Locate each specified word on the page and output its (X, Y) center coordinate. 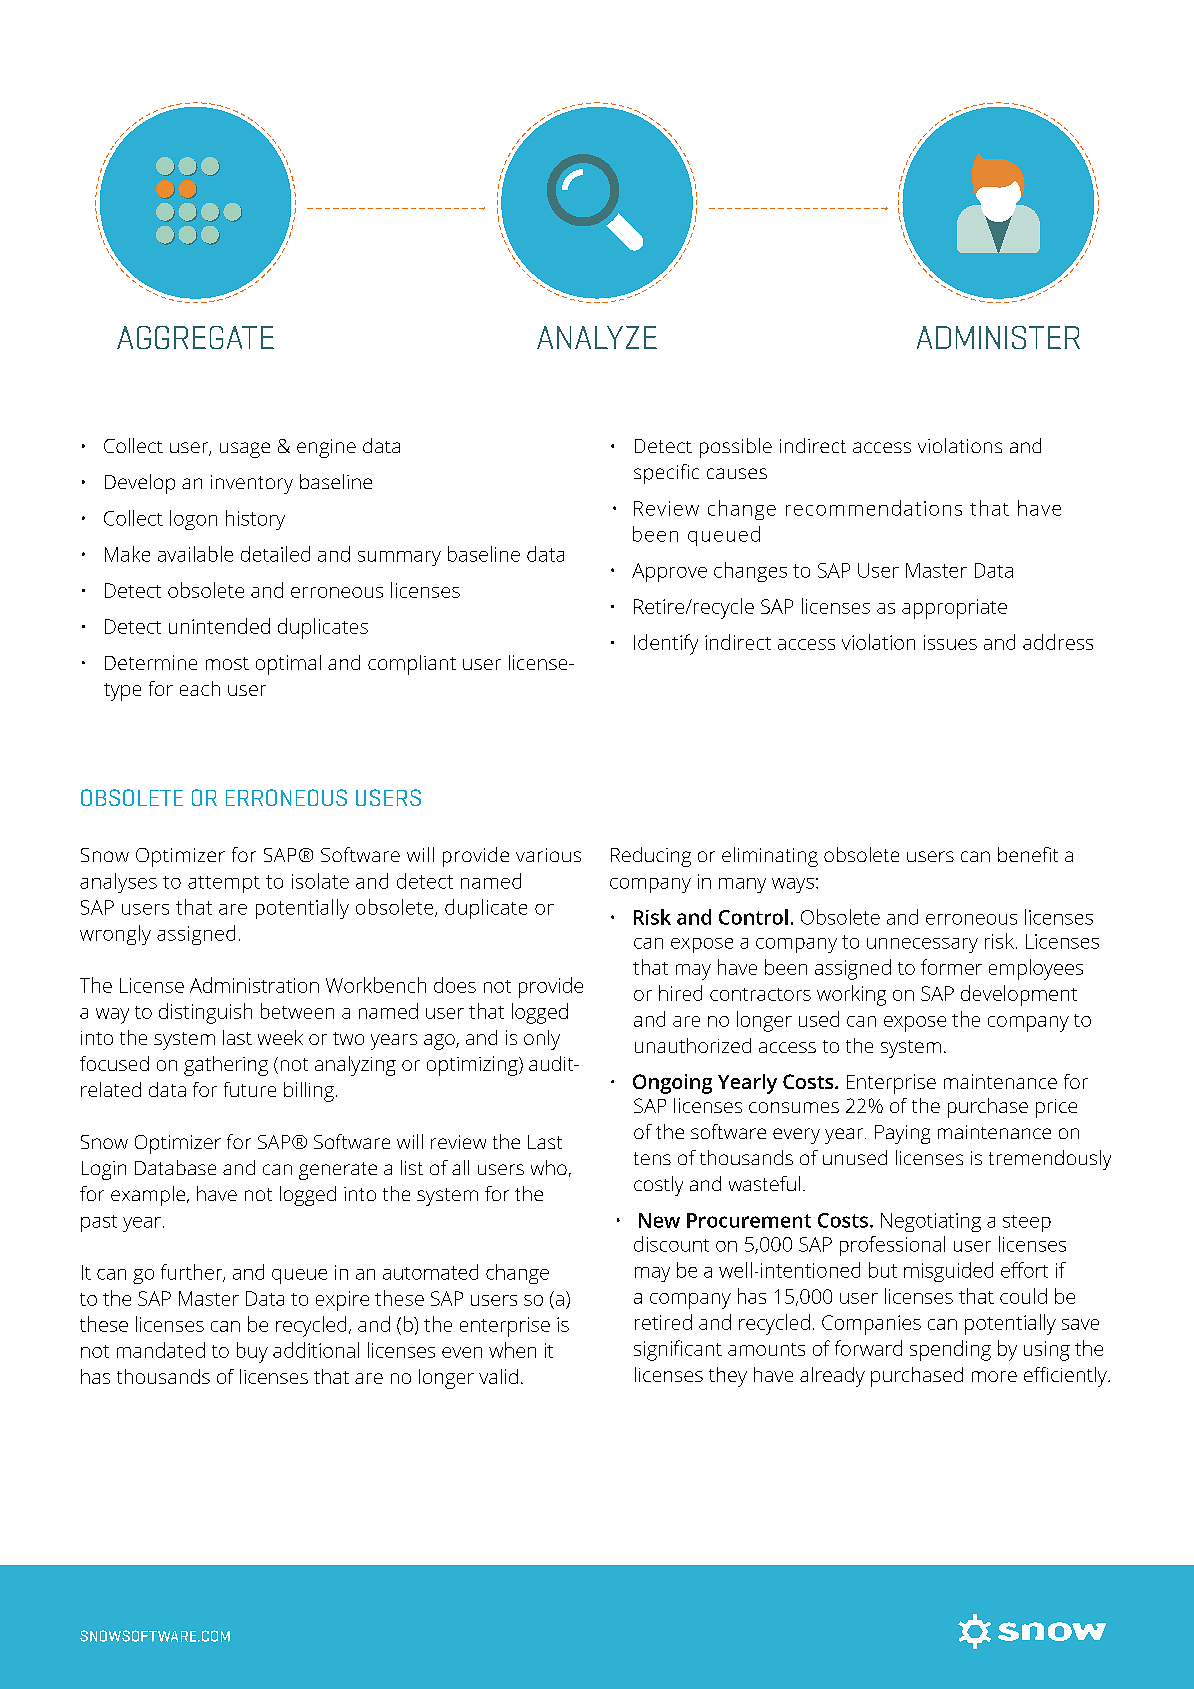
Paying (902, 1134)
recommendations (874, 508)
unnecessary (922, 945)
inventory (252, 484)
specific (666, 474)
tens (652, 1158)
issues (950, 642)
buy (252, 1352)
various (548, 855)
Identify (666, 644)
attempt (224, 884)
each (200, 688)
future (250, 1089)
